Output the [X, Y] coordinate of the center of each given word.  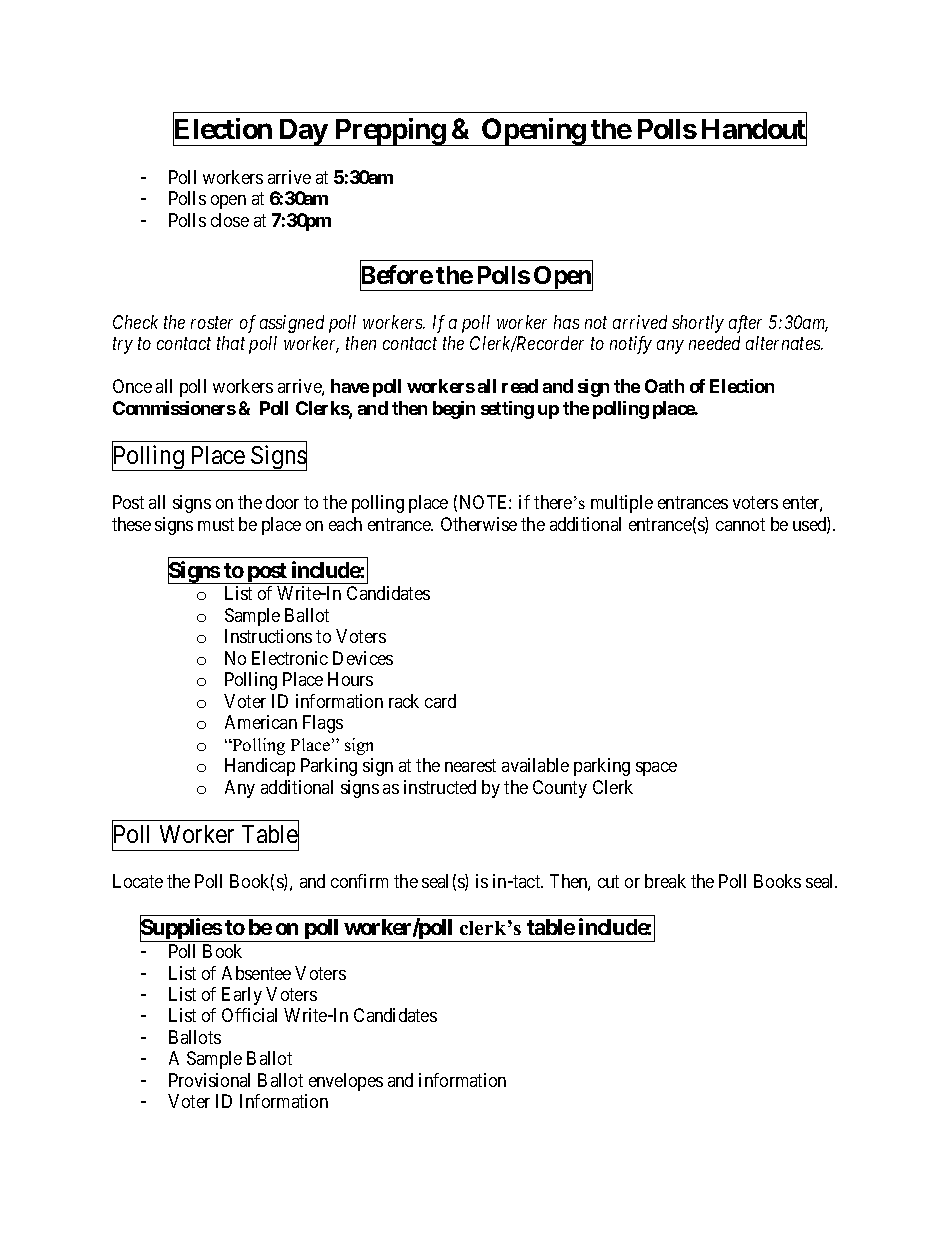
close [230, 220]
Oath [664, 386]
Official [249, 1015]
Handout [754, 130]
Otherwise [479, 524]
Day [303, 132]
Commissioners [174, 408]
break [665, 881]
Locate [138, 881]
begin [454, 410]
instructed [440, 787]
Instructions [268, 636]
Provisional [209, 1080]
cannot [740, 524]
